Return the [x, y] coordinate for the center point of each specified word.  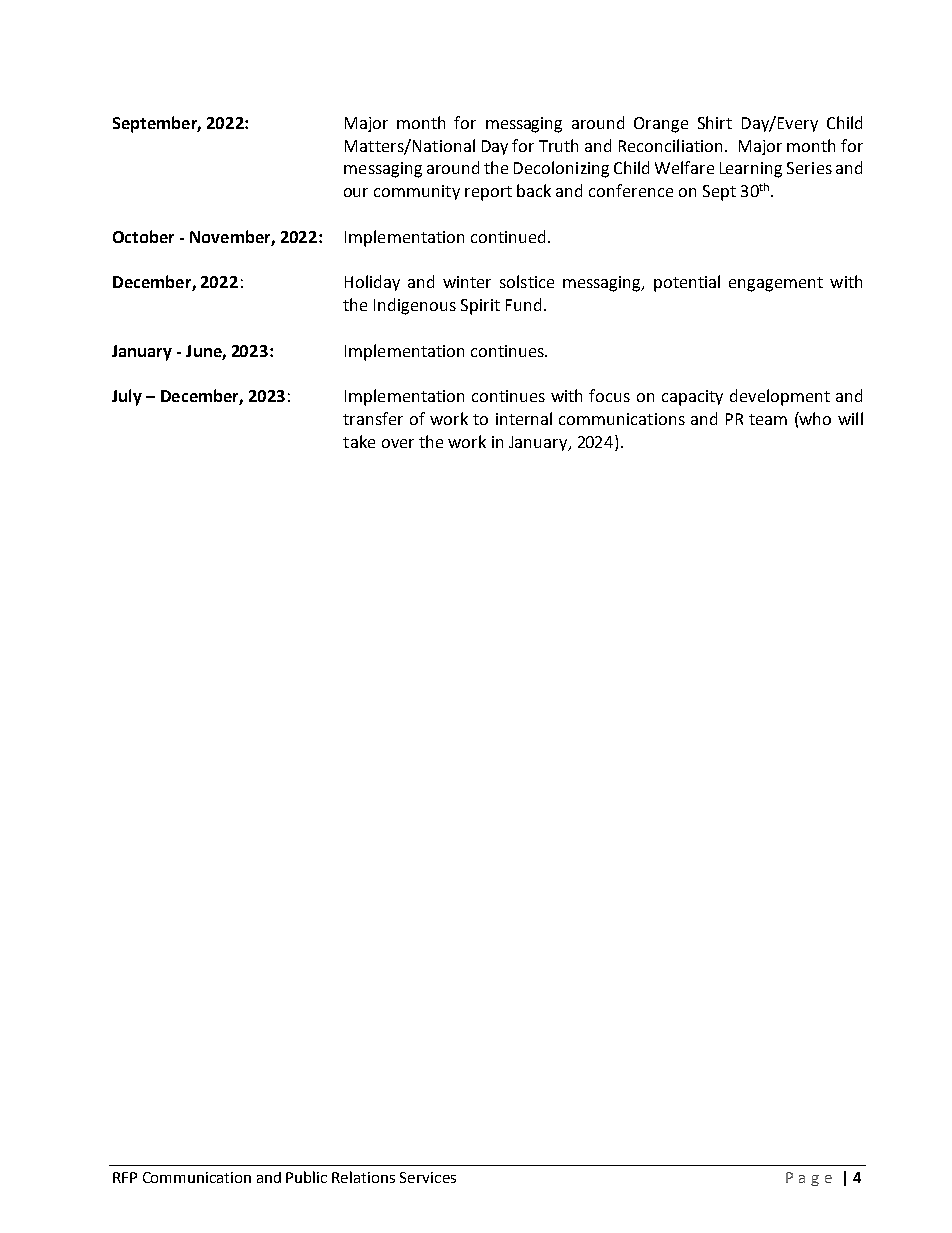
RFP [125, 1177]
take [359, 441]
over [398, 443]
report [488, 193]
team [768, 419]
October [143, 236]
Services [428, 1177]
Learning [751, 170]
